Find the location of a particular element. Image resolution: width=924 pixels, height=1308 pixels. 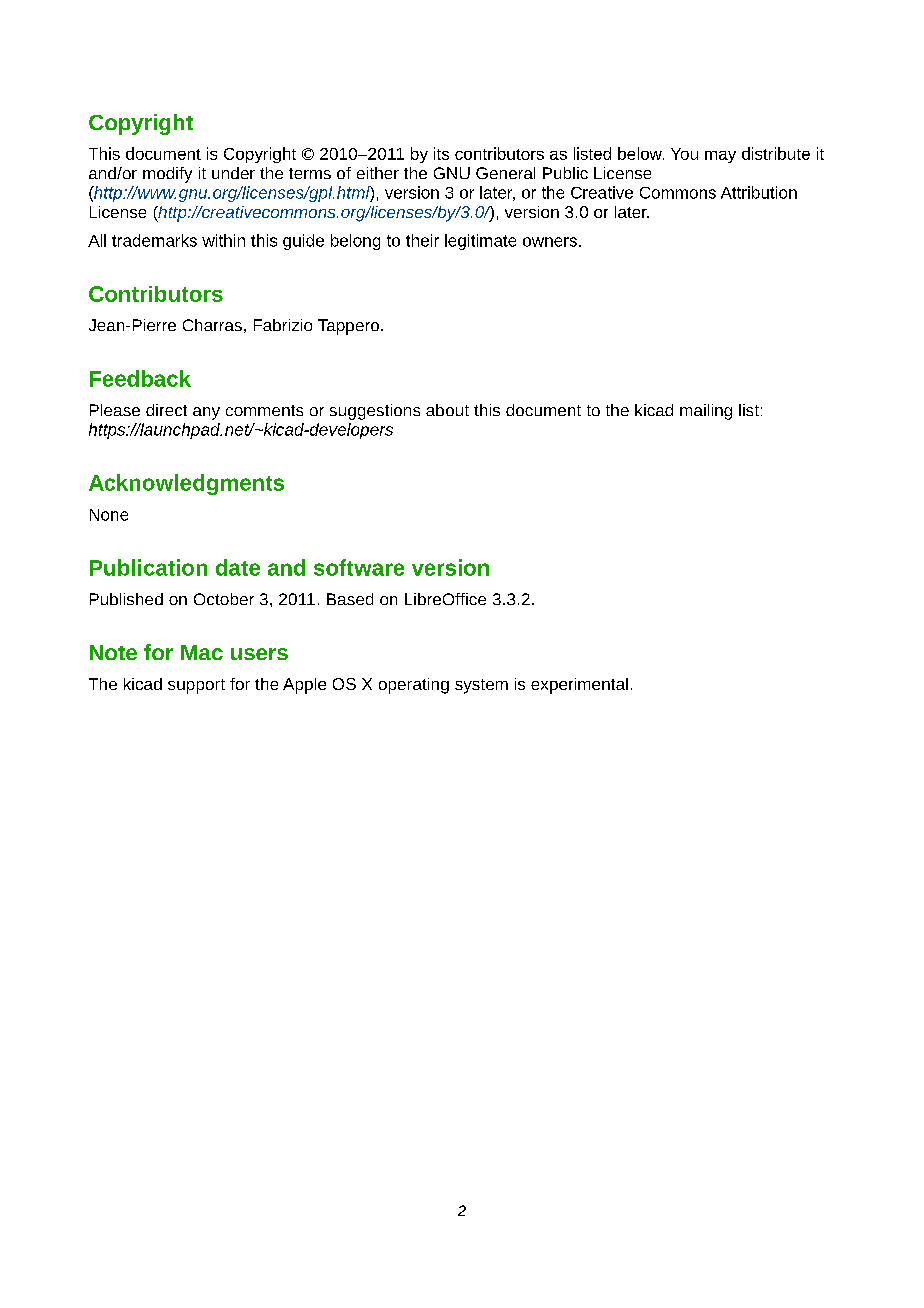

about is located at coordinates (447, 410).
